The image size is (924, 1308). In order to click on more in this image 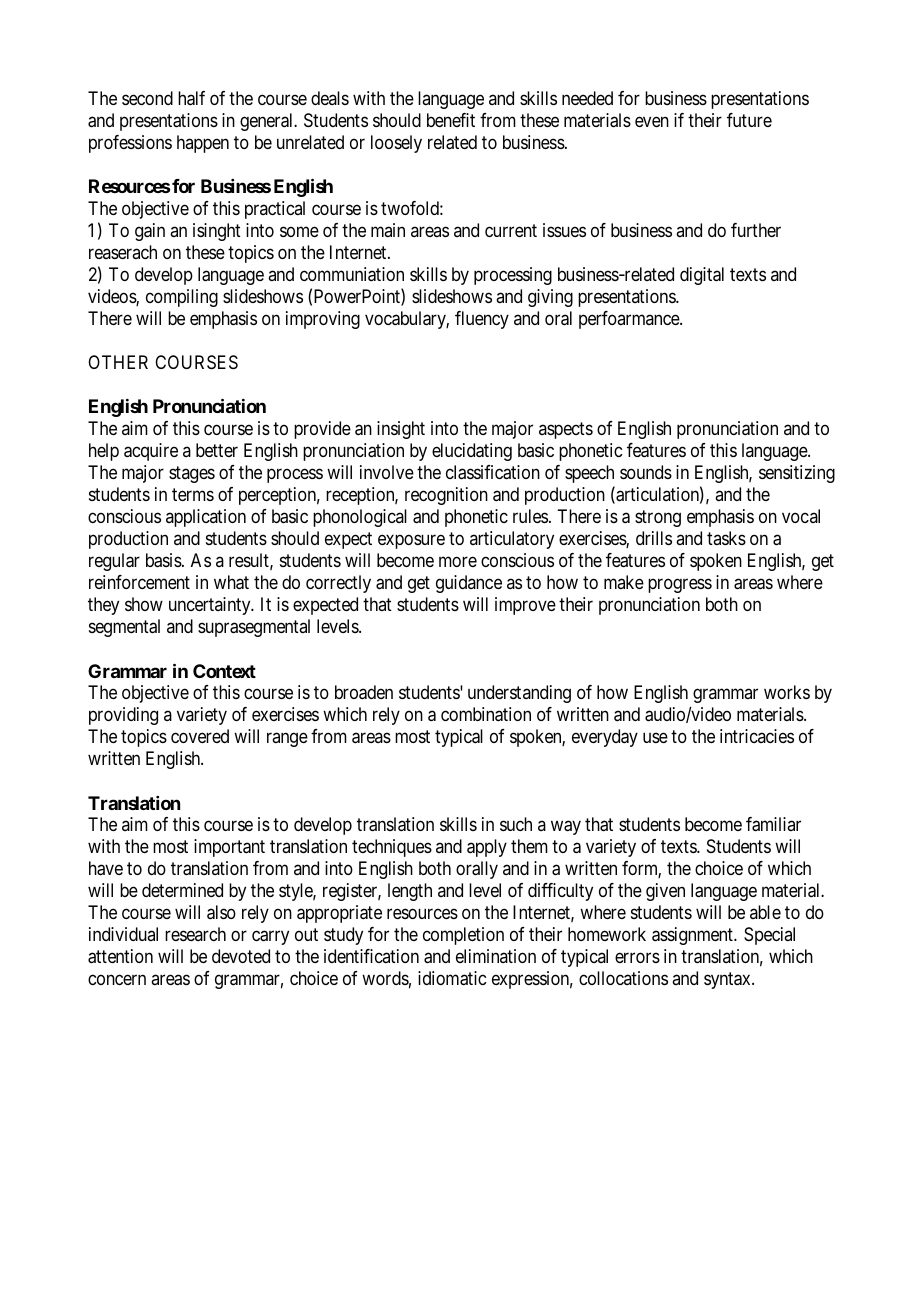, I will do `click(458, 562)`.
